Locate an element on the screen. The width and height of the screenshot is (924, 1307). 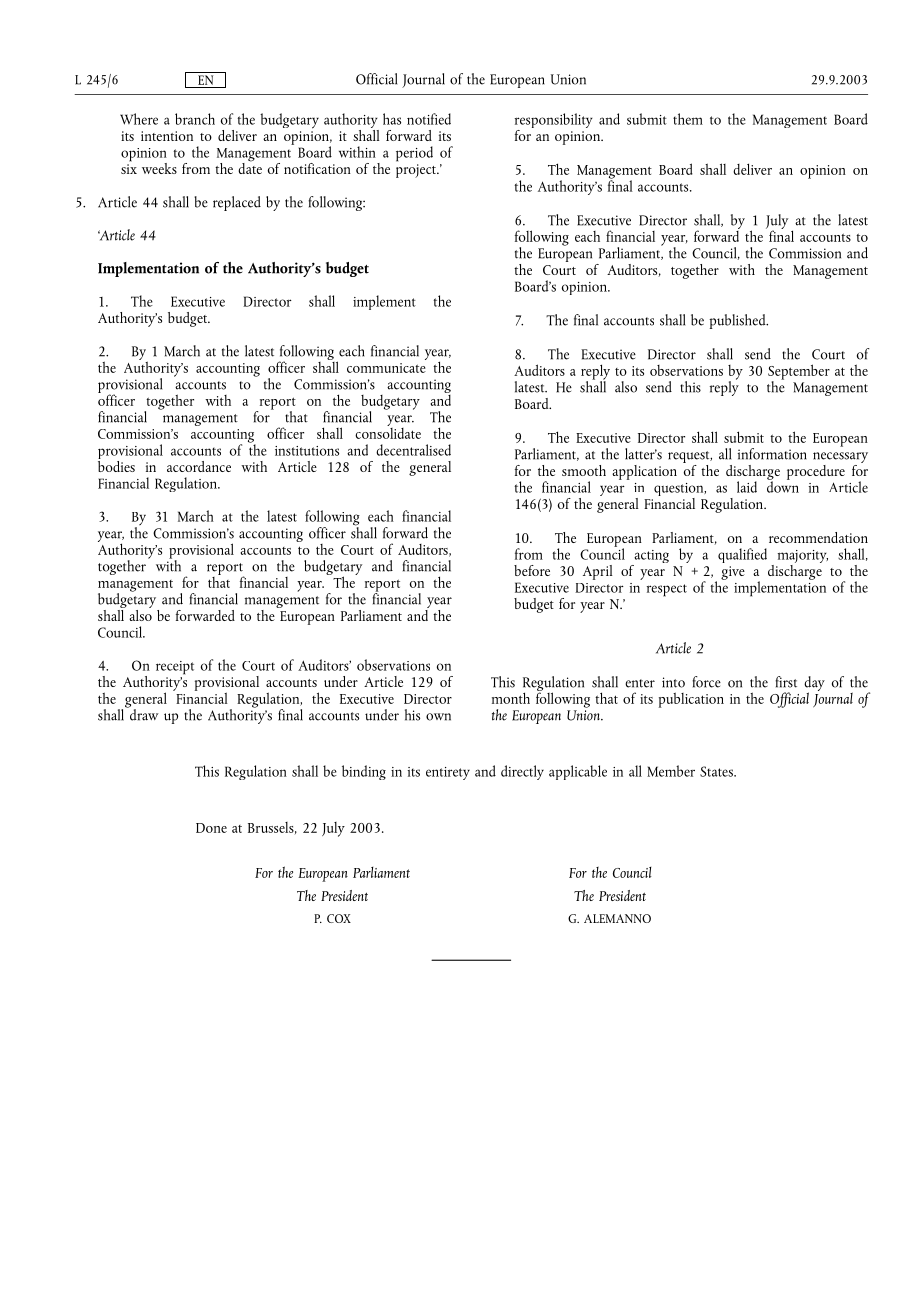
laid is located at coordinates (747, 487).
